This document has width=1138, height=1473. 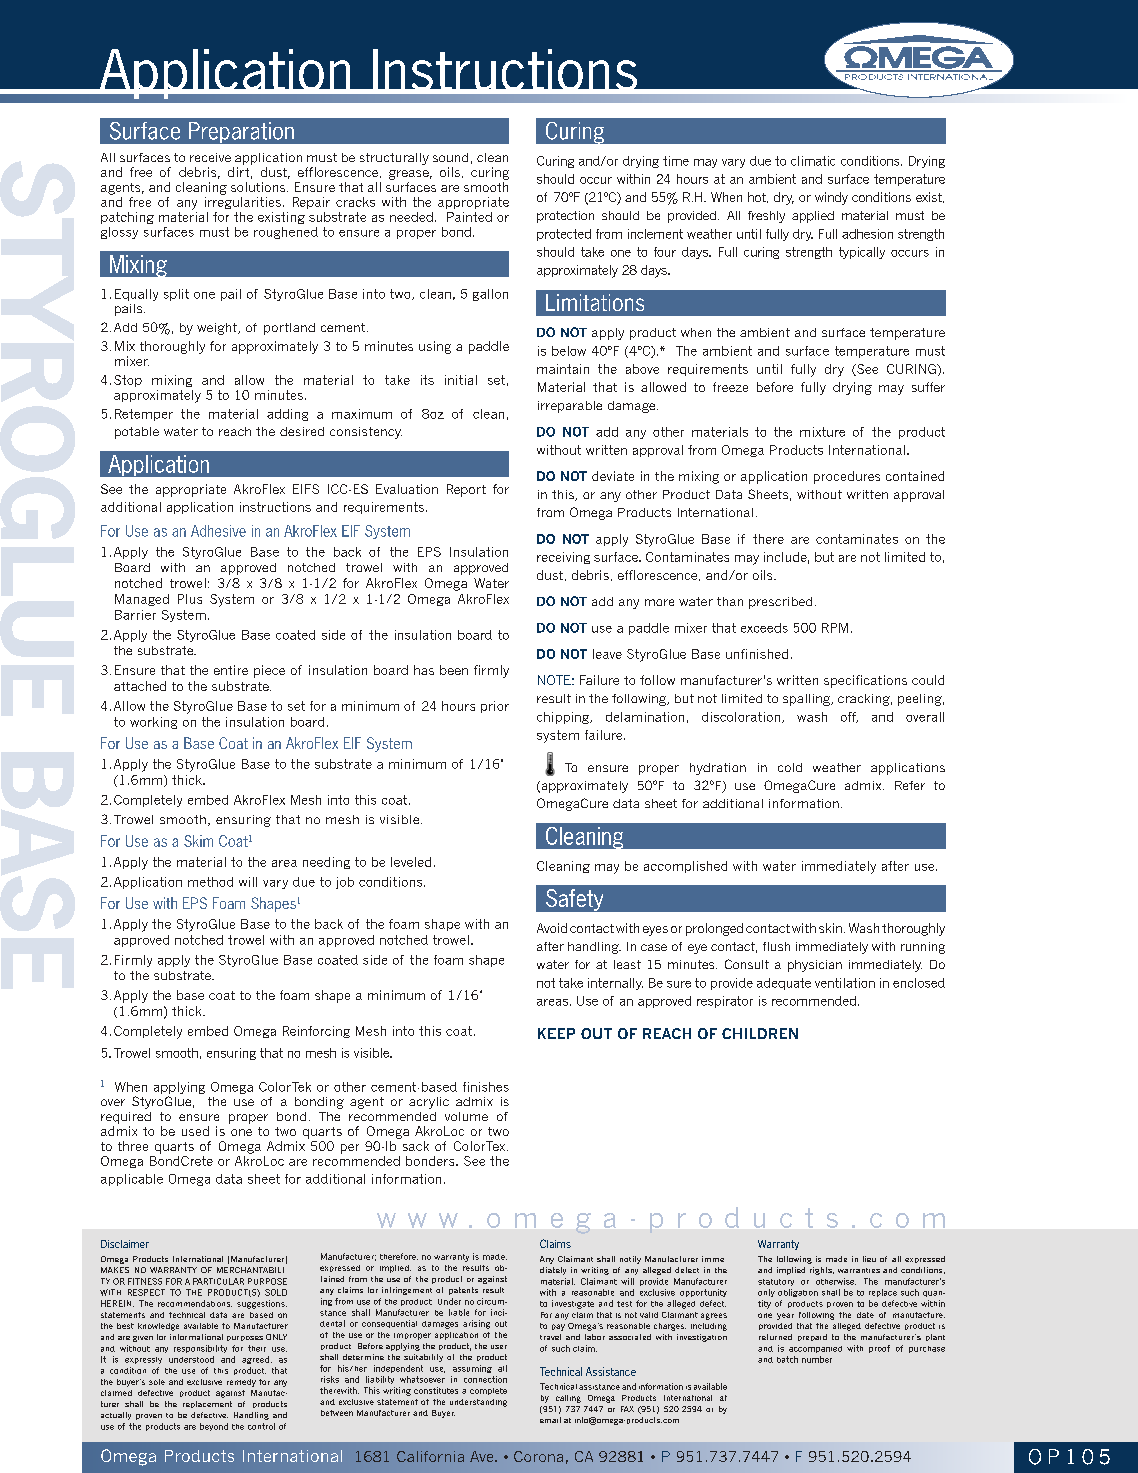 I want to click on receiving, so click(x=563, y=558).
